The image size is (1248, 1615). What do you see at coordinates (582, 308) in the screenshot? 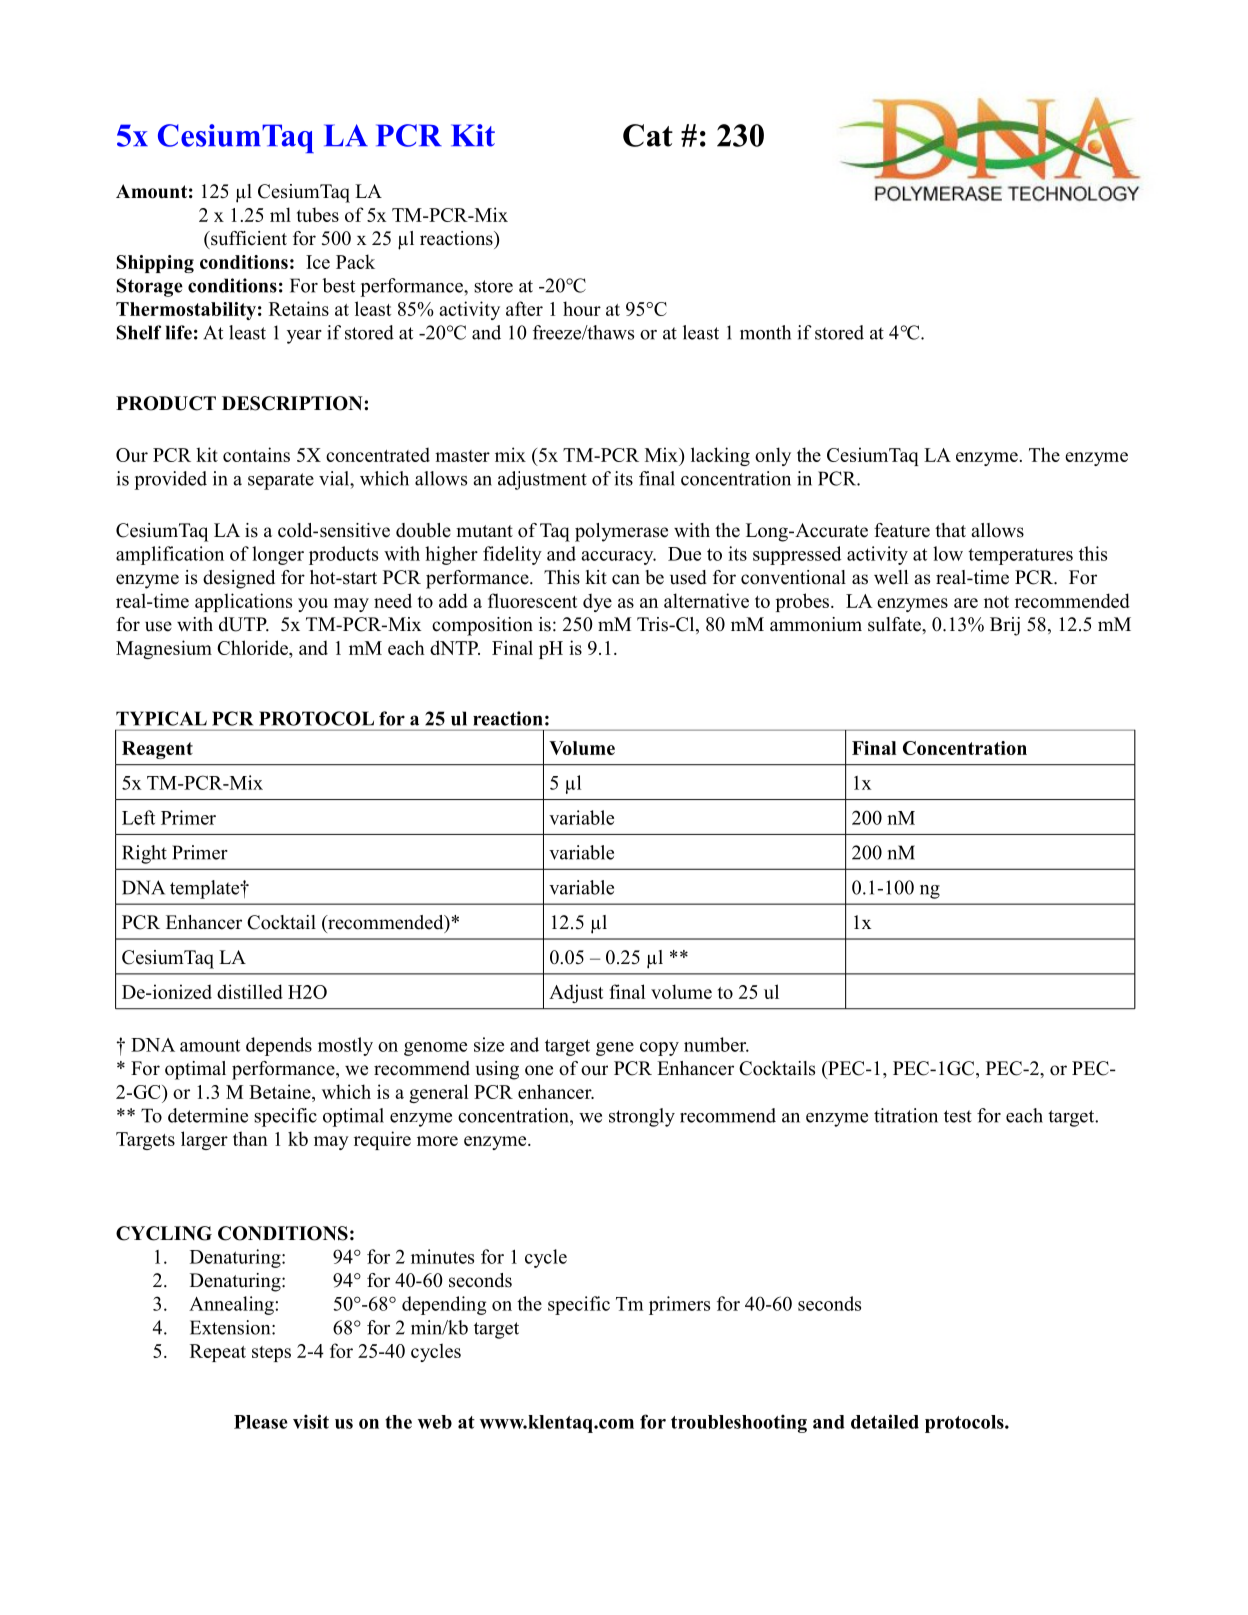
I see `hour` at bounding box center [582, 308].
